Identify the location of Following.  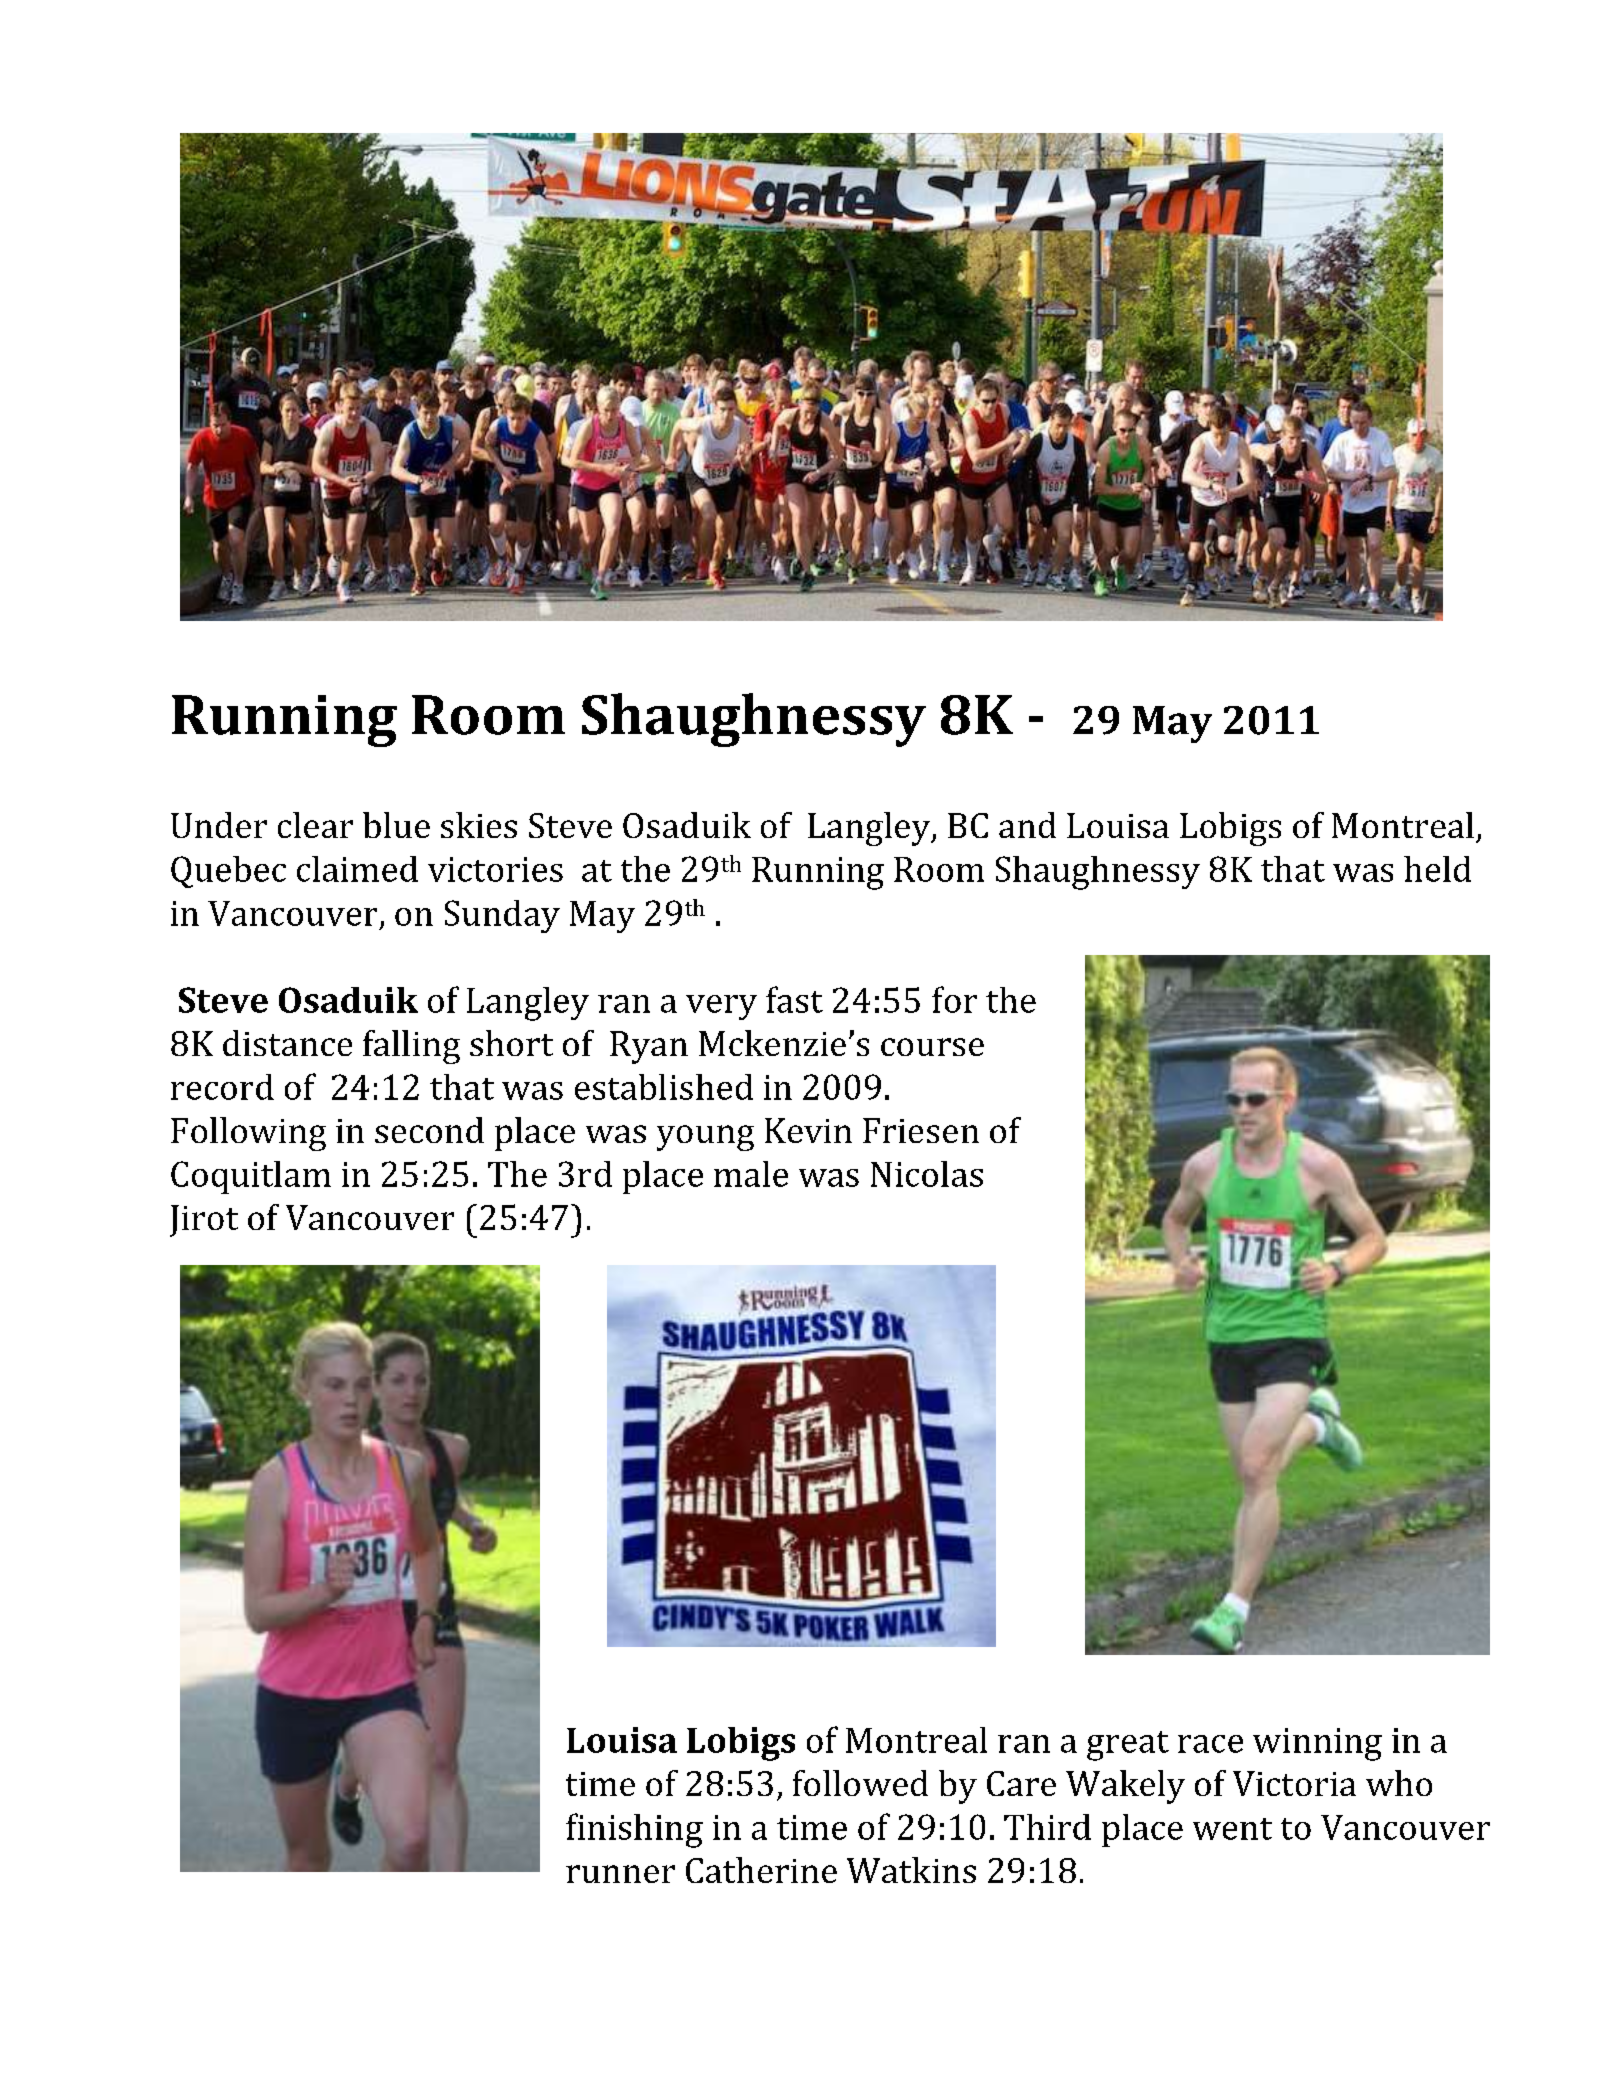
(248, 1134).
